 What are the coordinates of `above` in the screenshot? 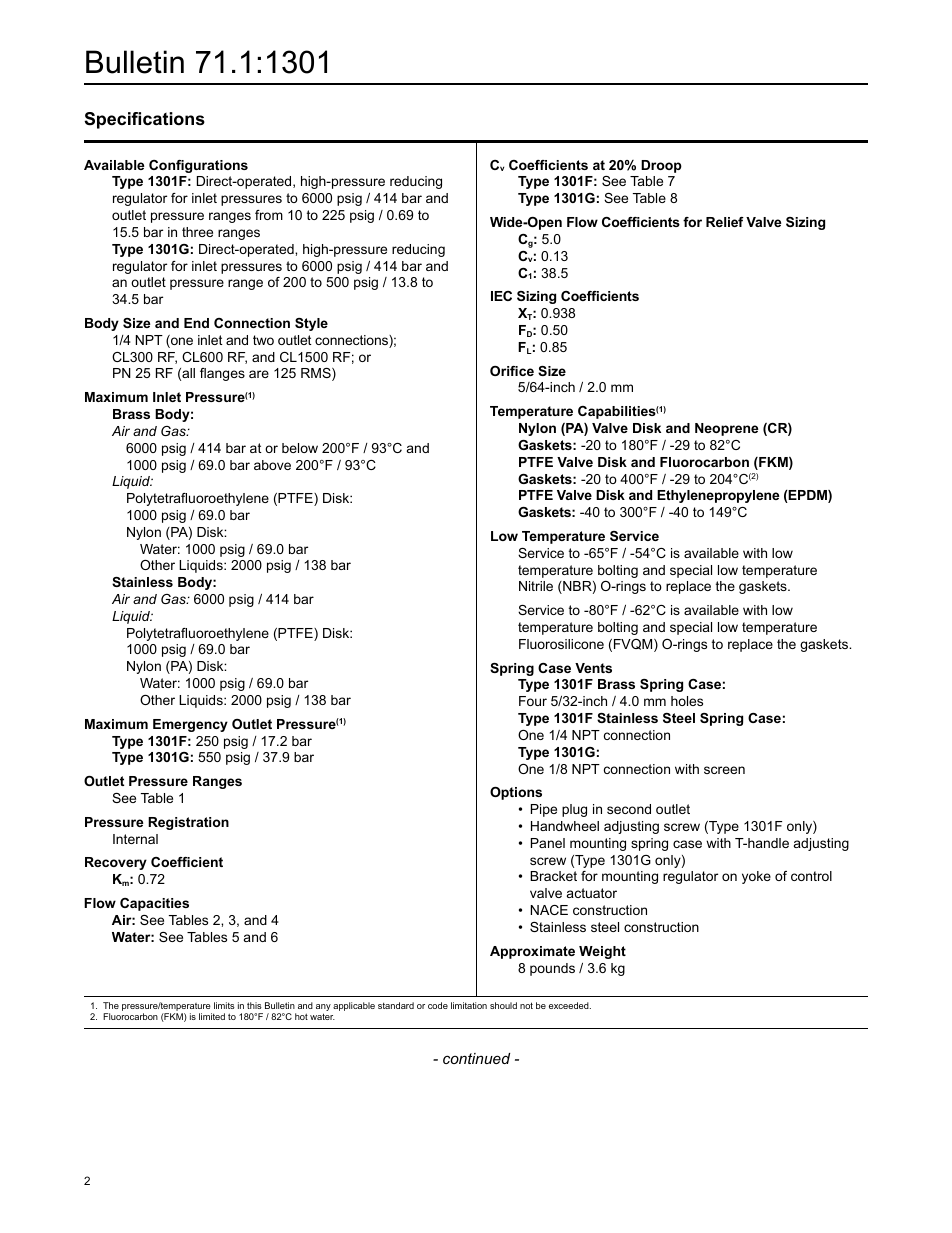 It's located at (272, 465).
